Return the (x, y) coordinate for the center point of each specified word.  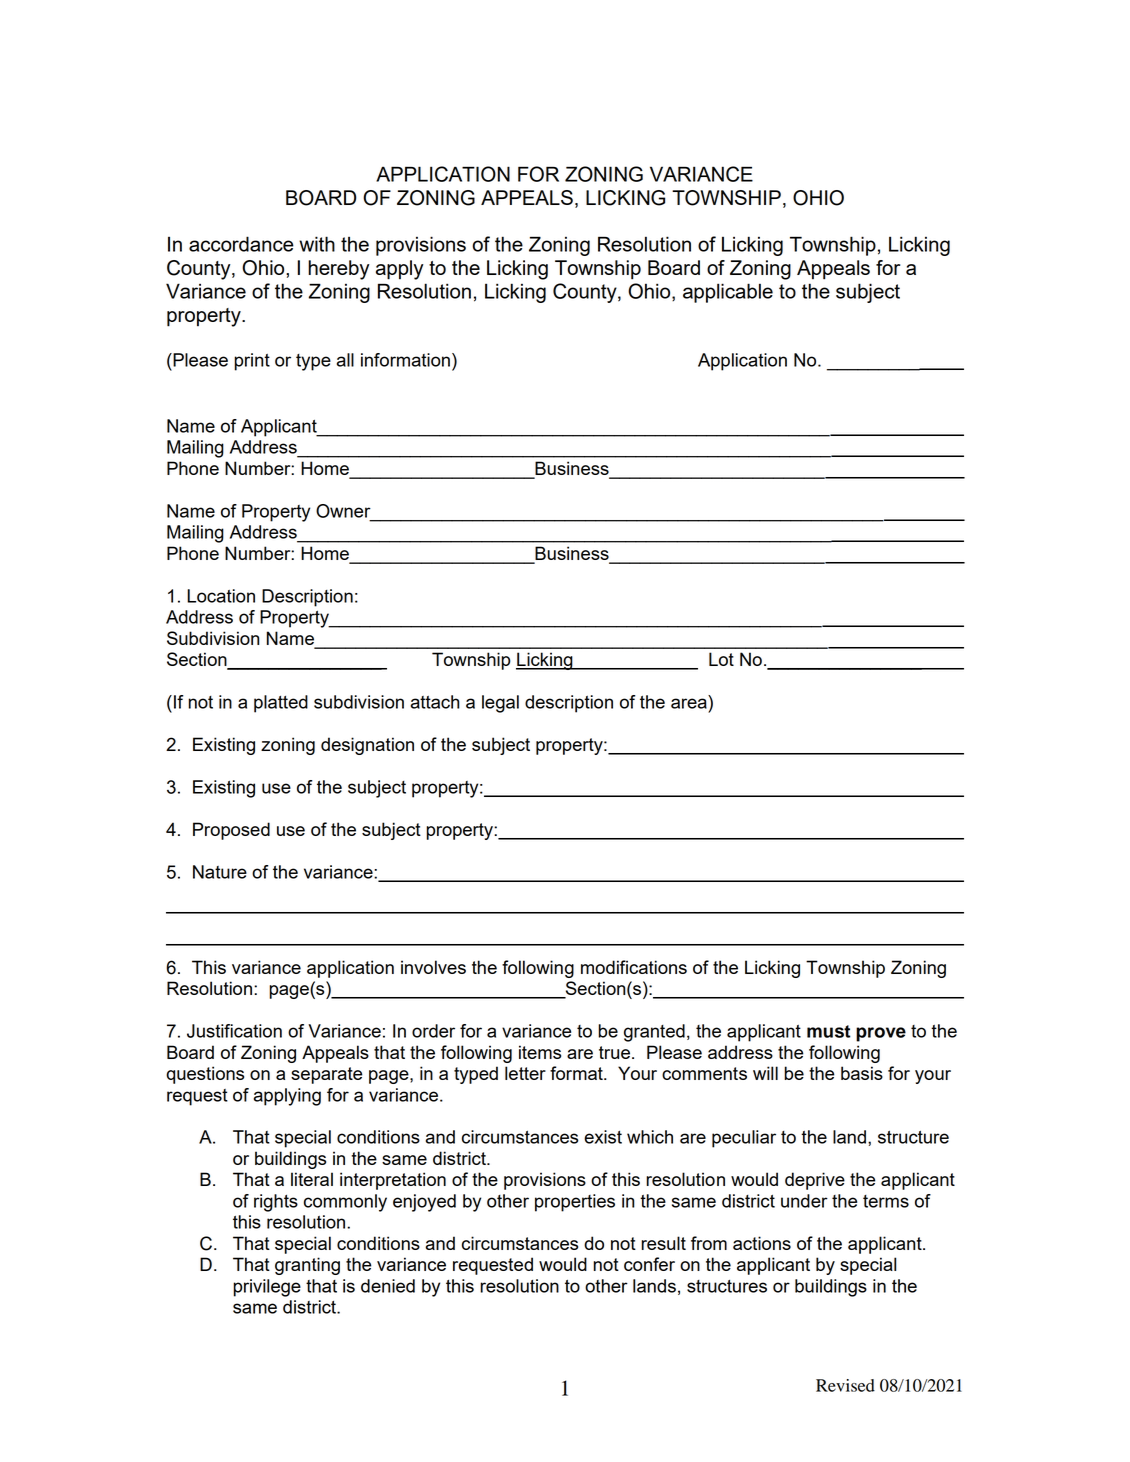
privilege (267, 1288)
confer (649, 1264)
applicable (728, 293)
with (317, 244)
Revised (845, 1385)
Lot (721, 659)
